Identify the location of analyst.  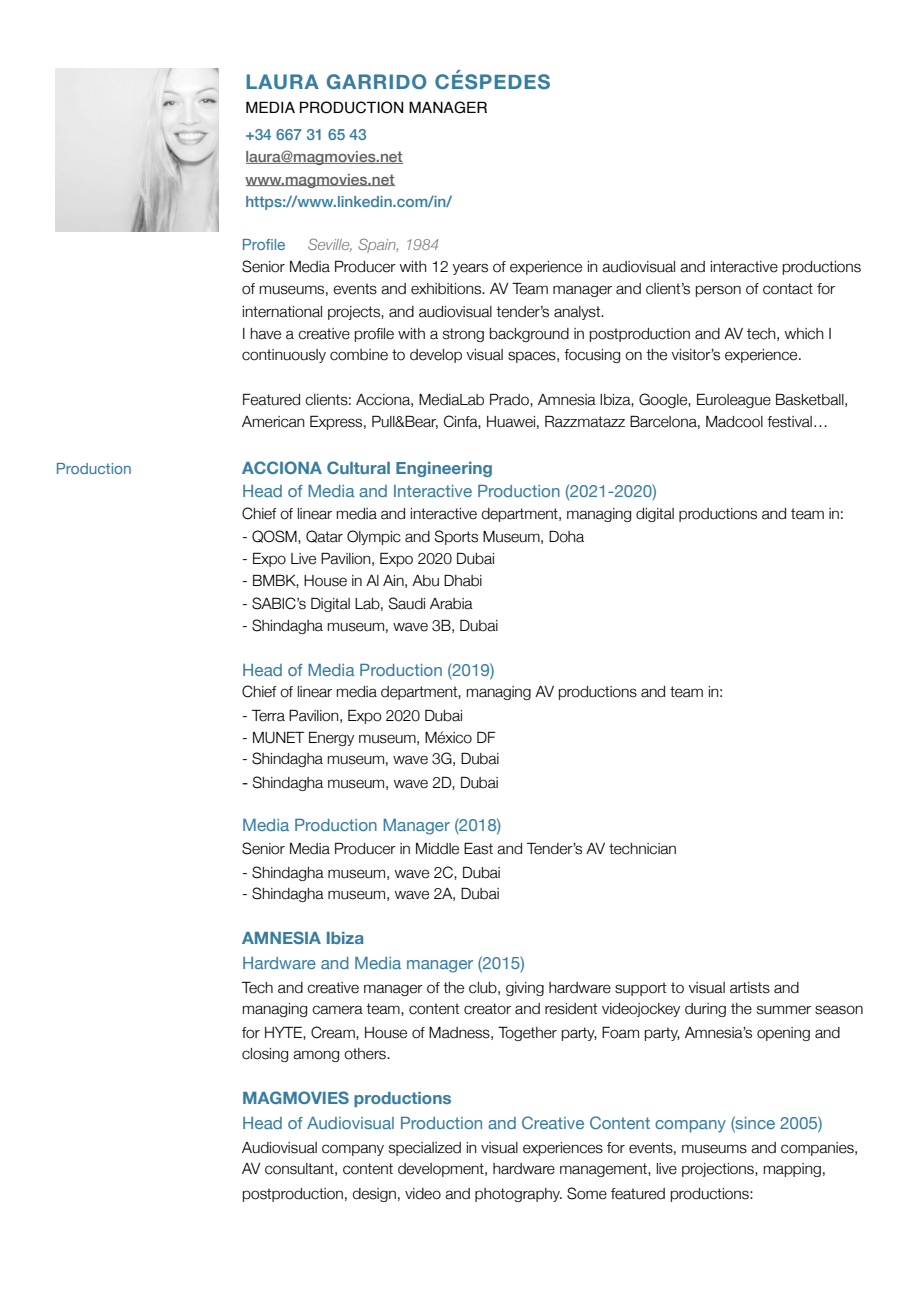
(578, 313).
